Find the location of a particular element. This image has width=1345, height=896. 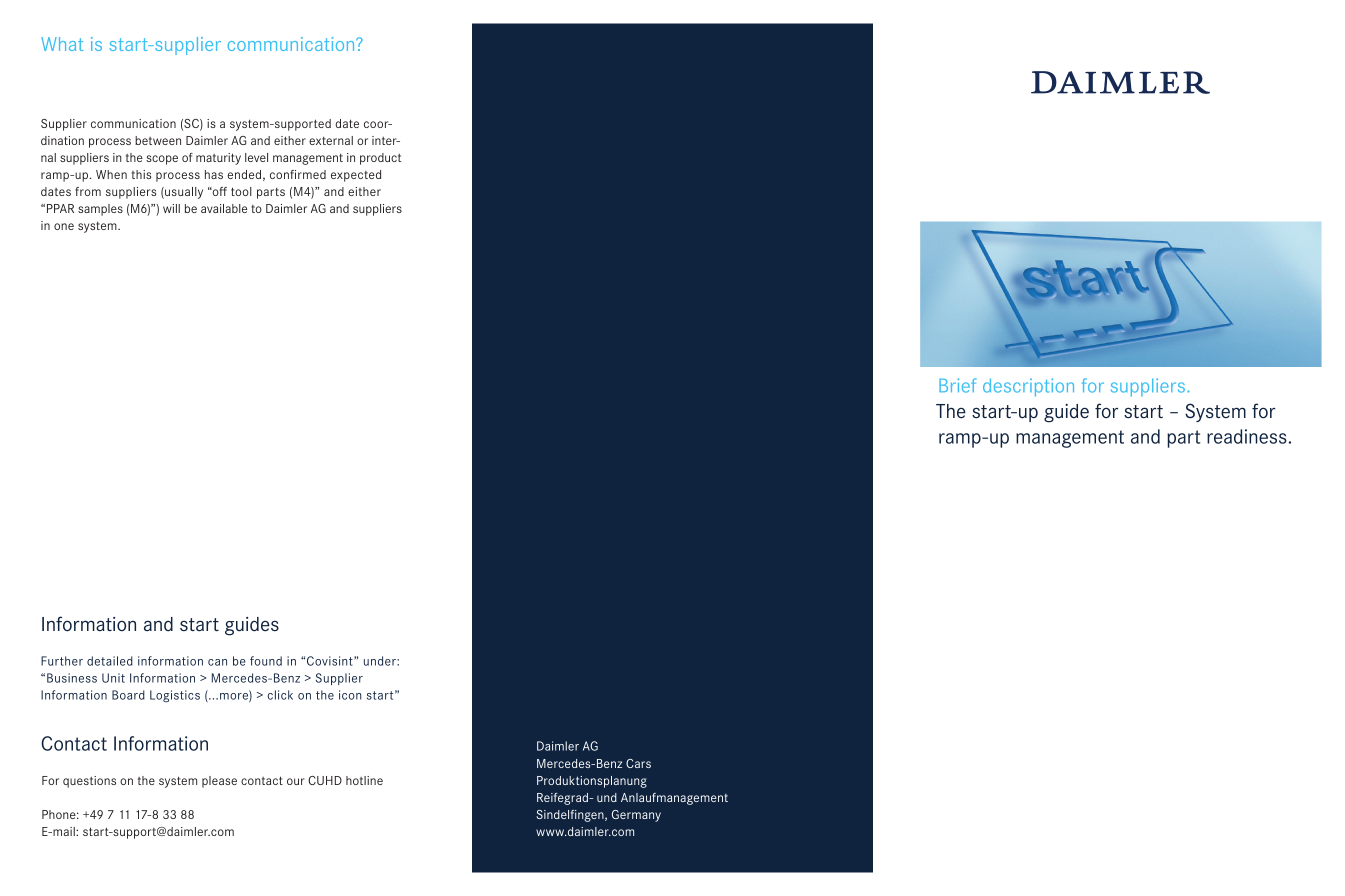

description is located at coordinates (1028, 387).
